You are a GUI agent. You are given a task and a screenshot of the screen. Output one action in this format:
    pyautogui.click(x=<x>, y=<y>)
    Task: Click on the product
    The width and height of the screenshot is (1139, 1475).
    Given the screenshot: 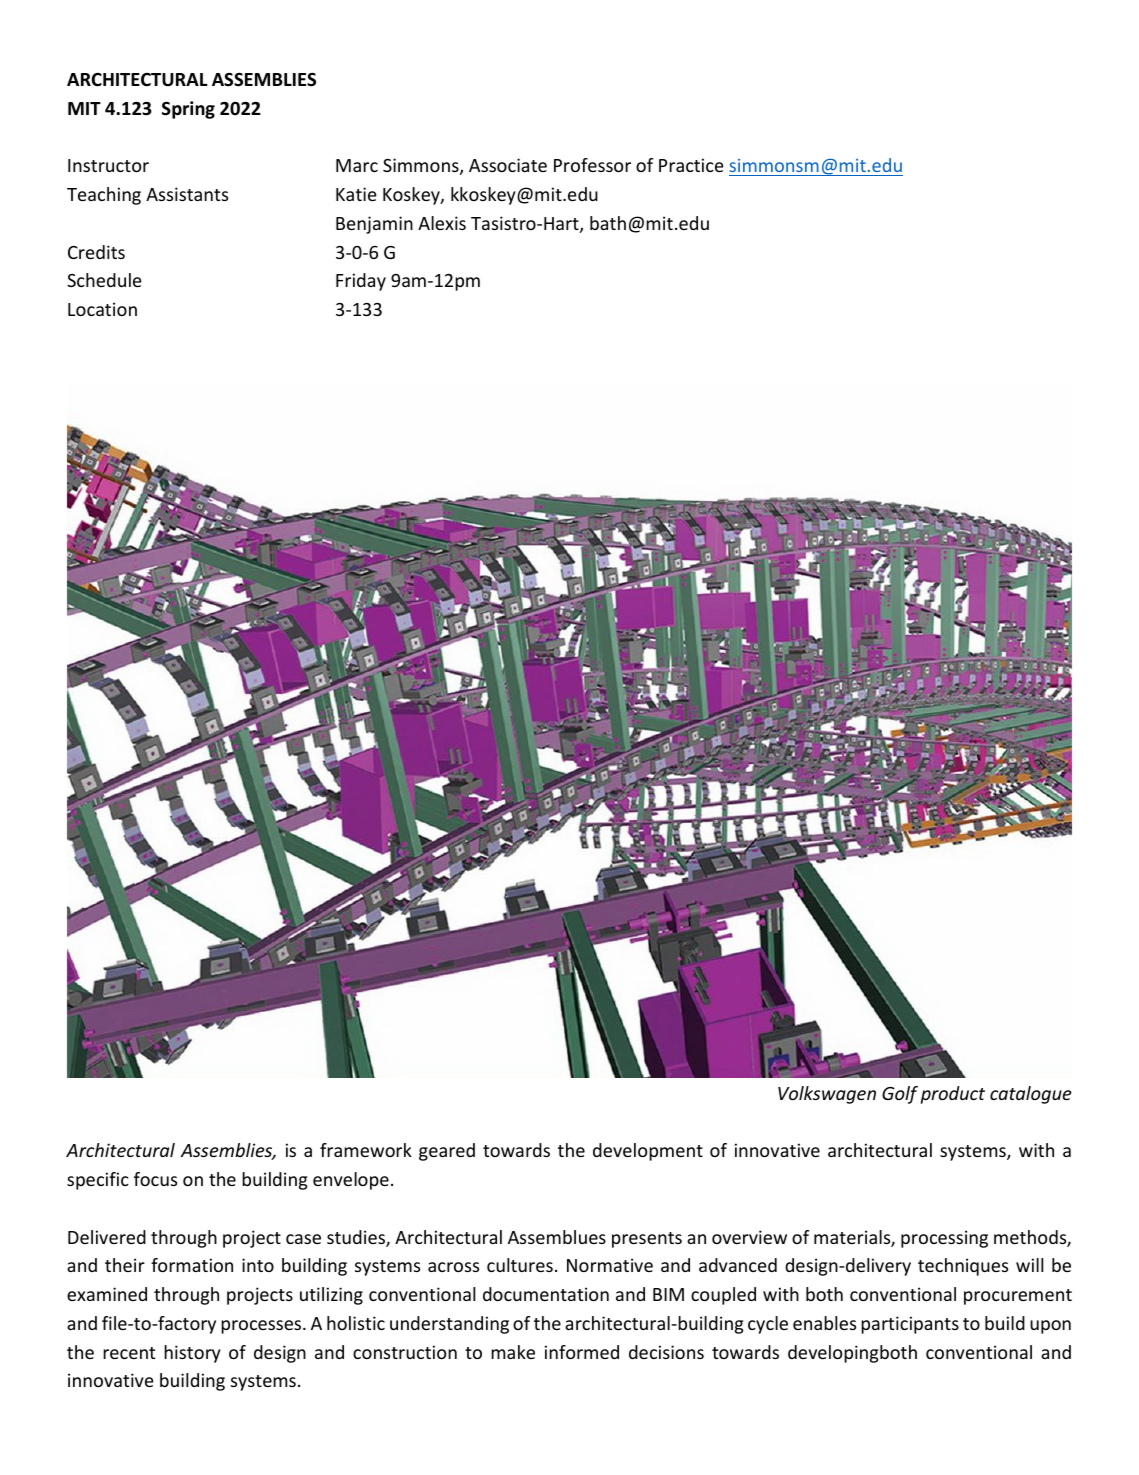 What is the action you would take?
    pyautogui.click(x=953, y=1095)
